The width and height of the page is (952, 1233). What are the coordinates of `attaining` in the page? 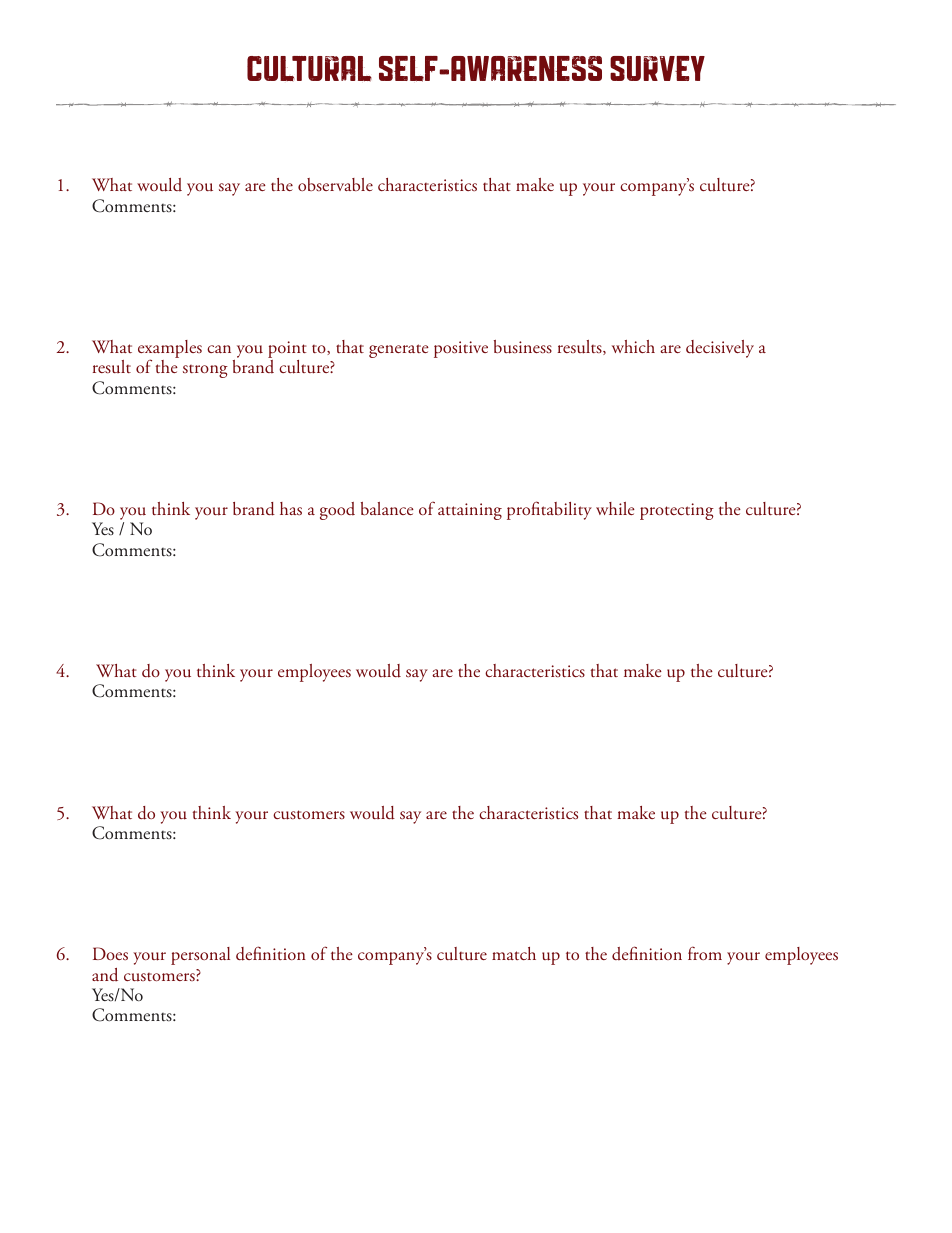 It's located at (470, 511).
